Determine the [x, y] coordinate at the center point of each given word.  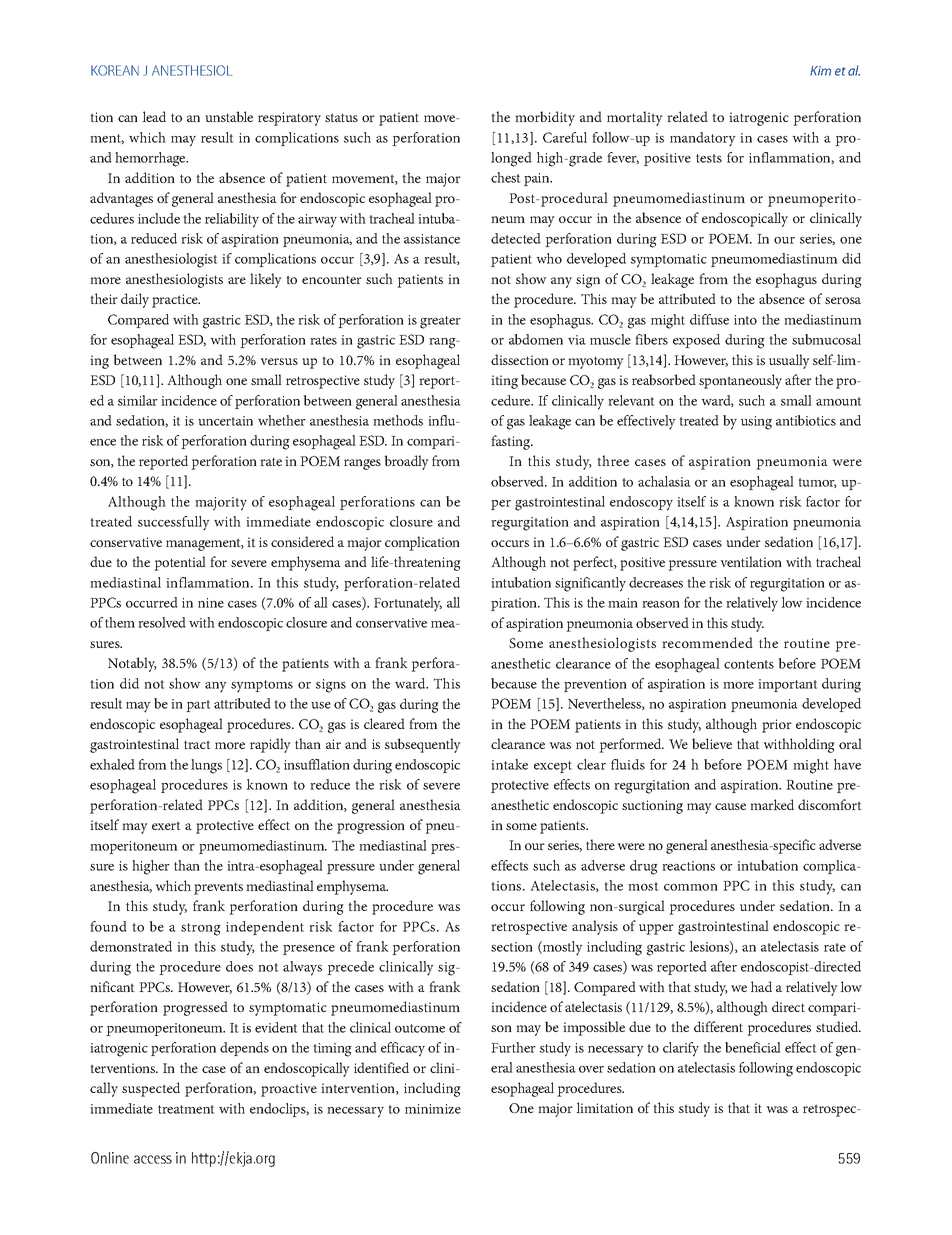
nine [211, 603]
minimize [433, 1109]
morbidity [545, 118]
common [691, 887]
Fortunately [408, 604]
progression [371, 827]
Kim [820, 71]
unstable [229, 116]
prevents [218, 888]
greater [440, 322]
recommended [707, 642]
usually [789, 361]
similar [138, 400]
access [153, 1159]
